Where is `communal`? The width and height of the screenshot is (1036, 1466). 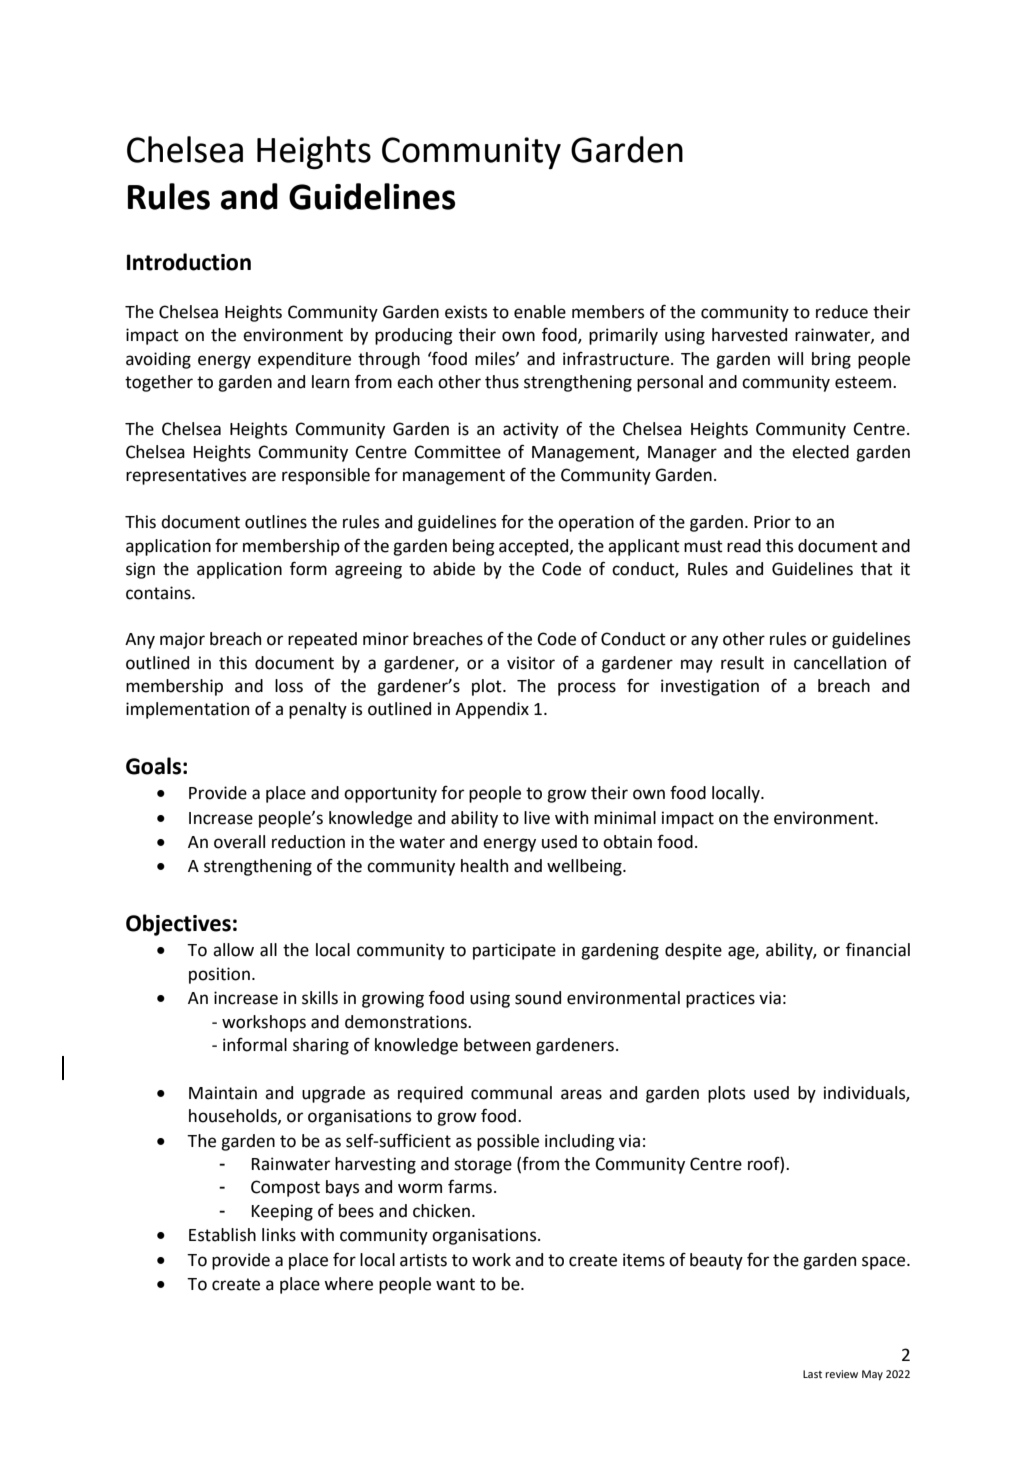 communal is located at coordinates (511, 1093).
